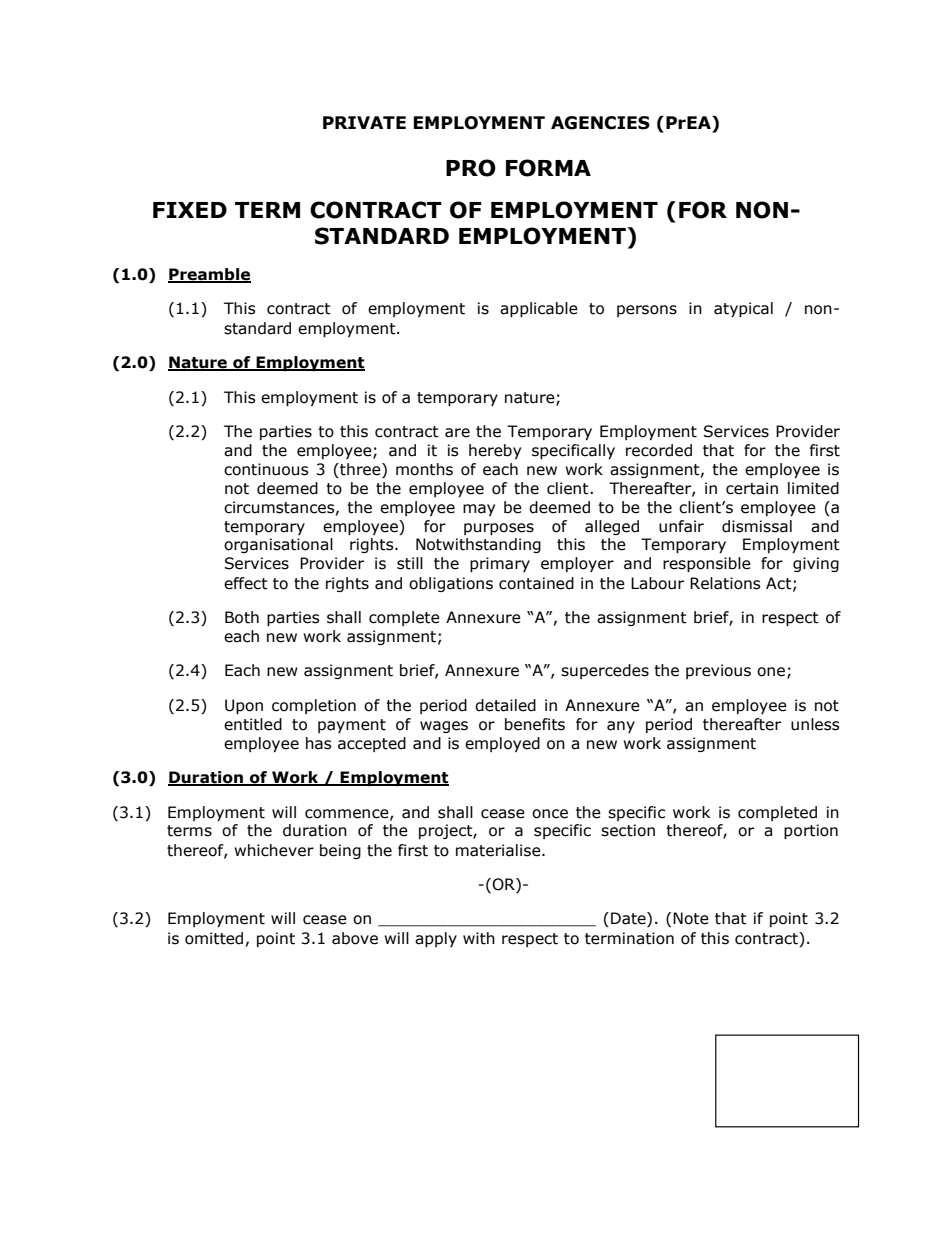 This page has width=952, height=1233. I want to click on detailed, so click(505, 705).
